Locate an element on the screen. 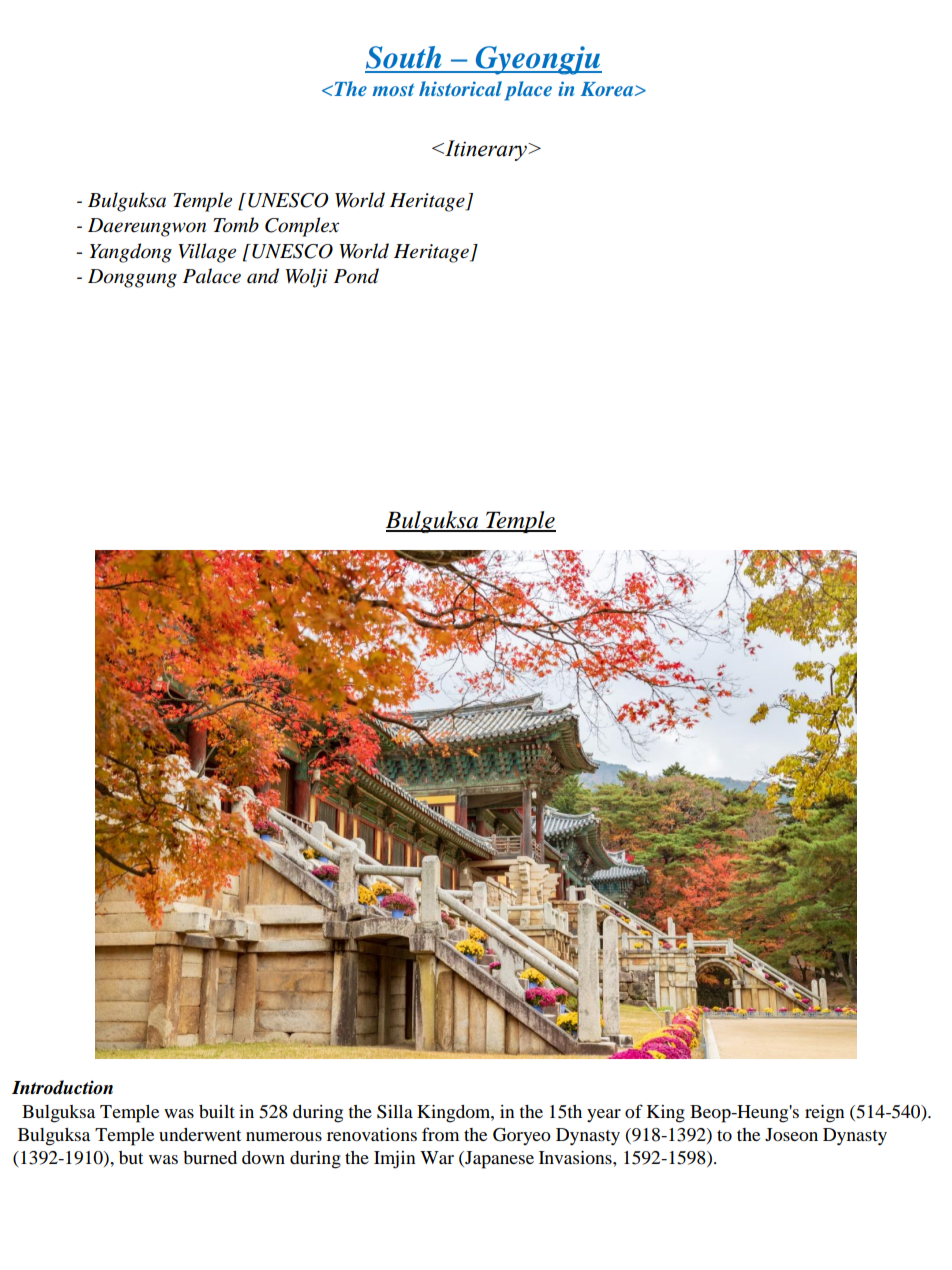 The height and width of the screenshot is (1270, 952). Tomb is located at coordinates (236, 225).
